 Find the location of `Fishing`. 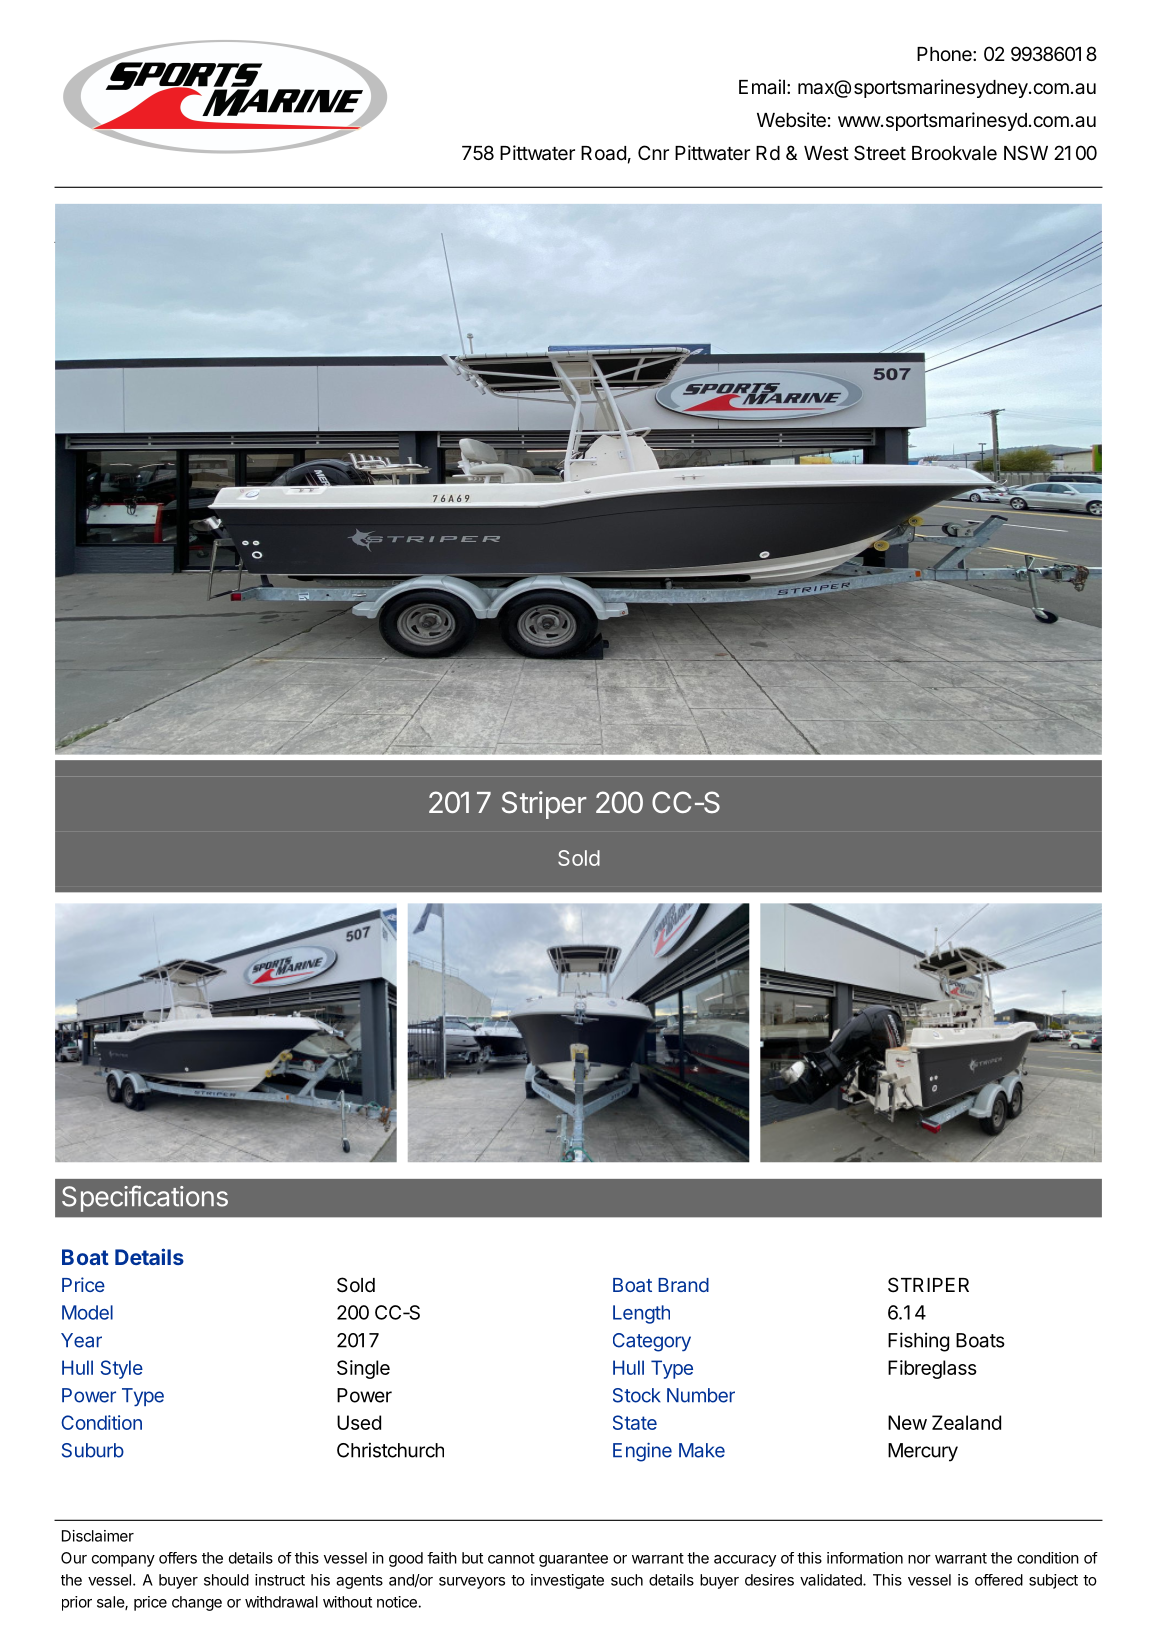

Fishing is located at coordinates (918, 1342).
